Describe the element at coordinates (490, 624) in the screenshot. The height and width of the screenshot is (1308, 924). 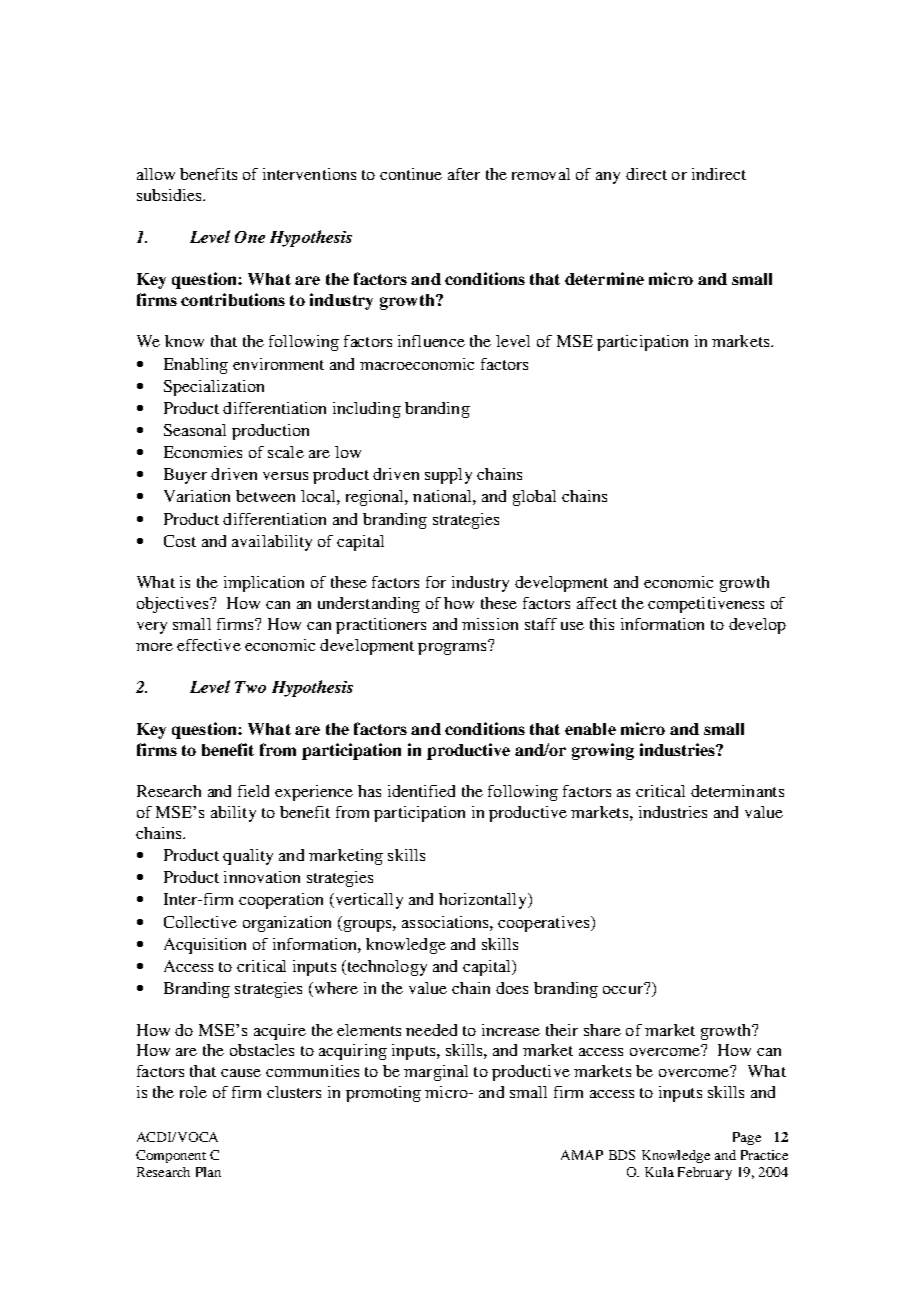
I see `mission` at that location.
